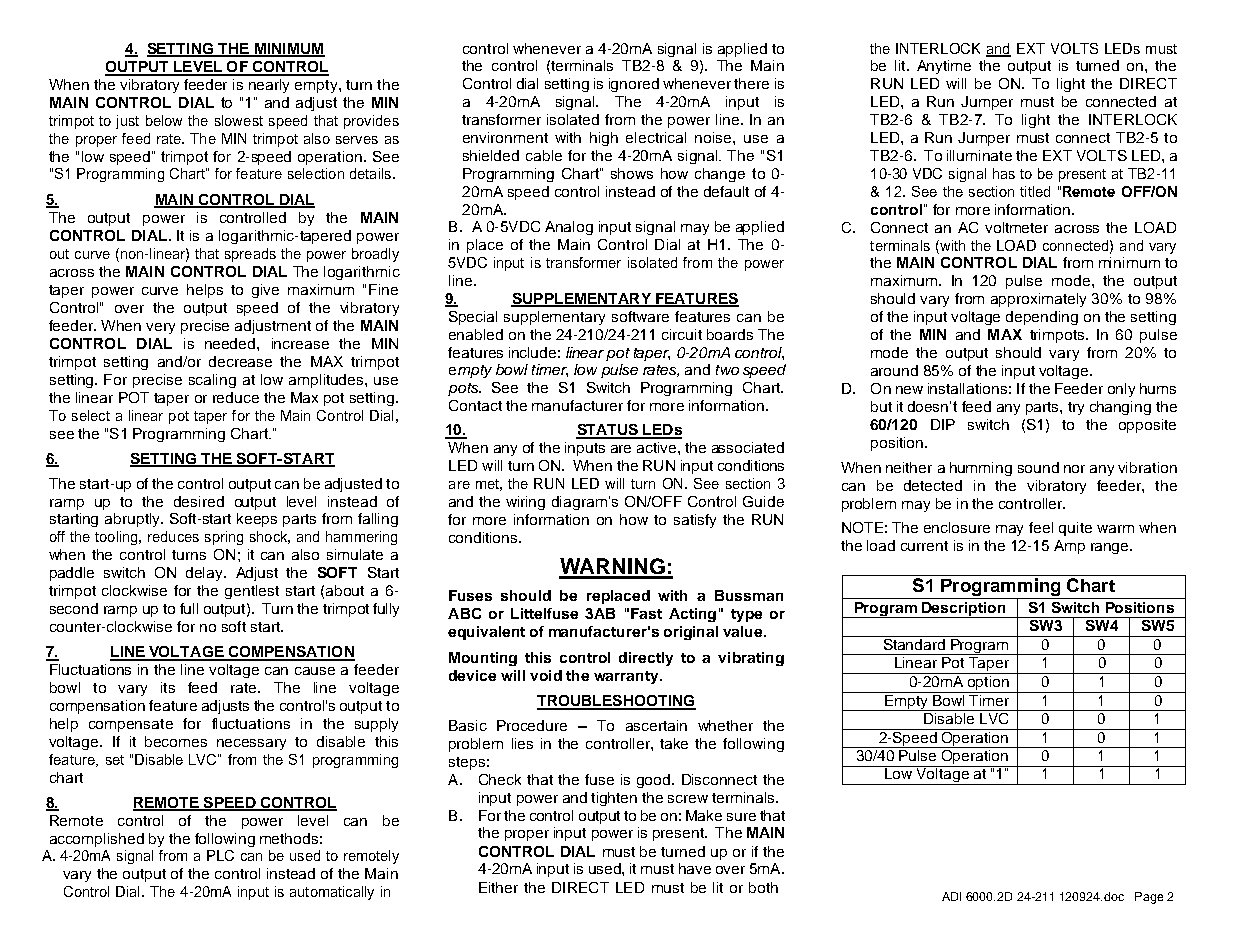  I want to click on sound, so click(1038, 467).
